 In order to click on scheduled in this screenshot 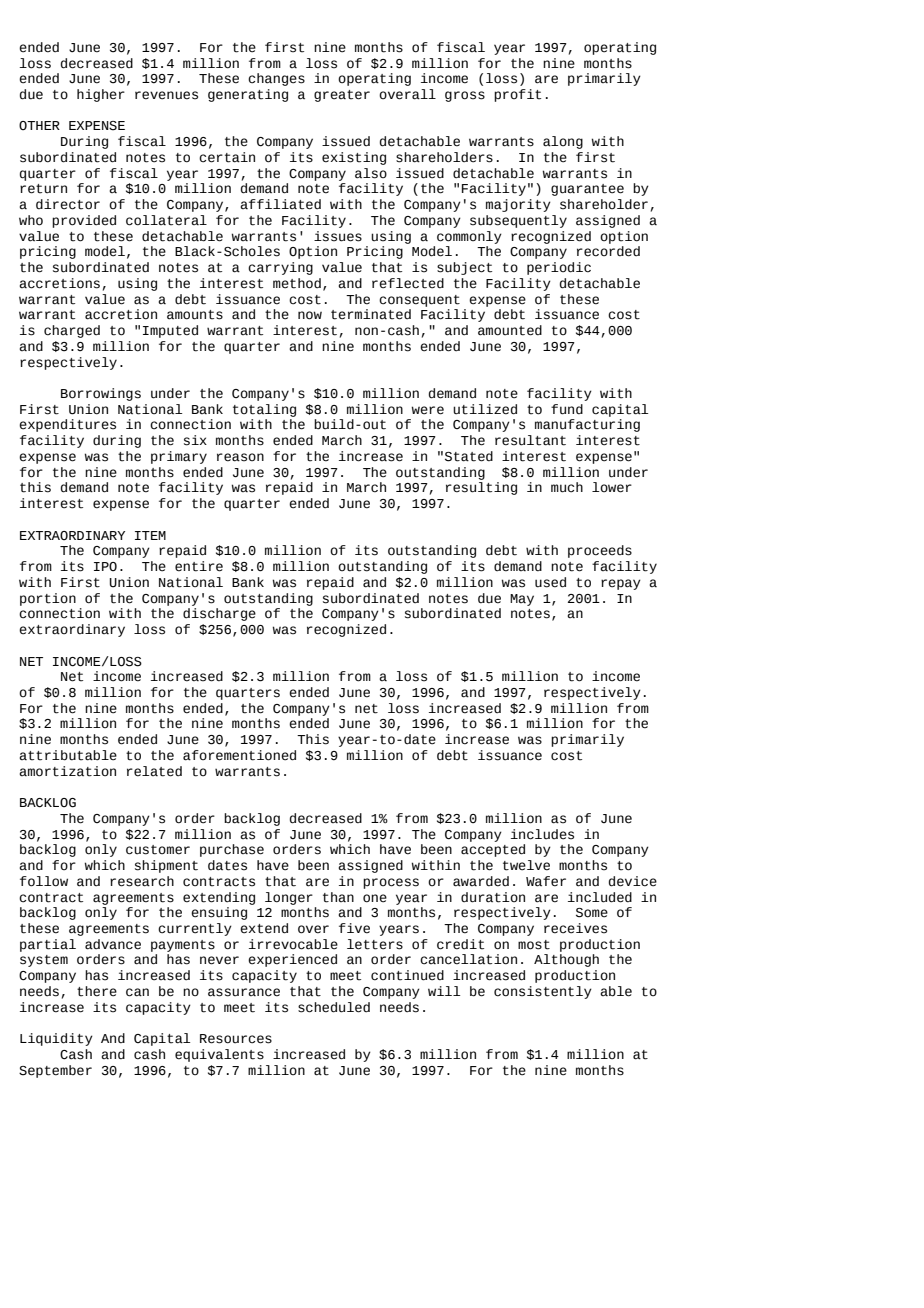, I will do `click(334, 1007)`.
